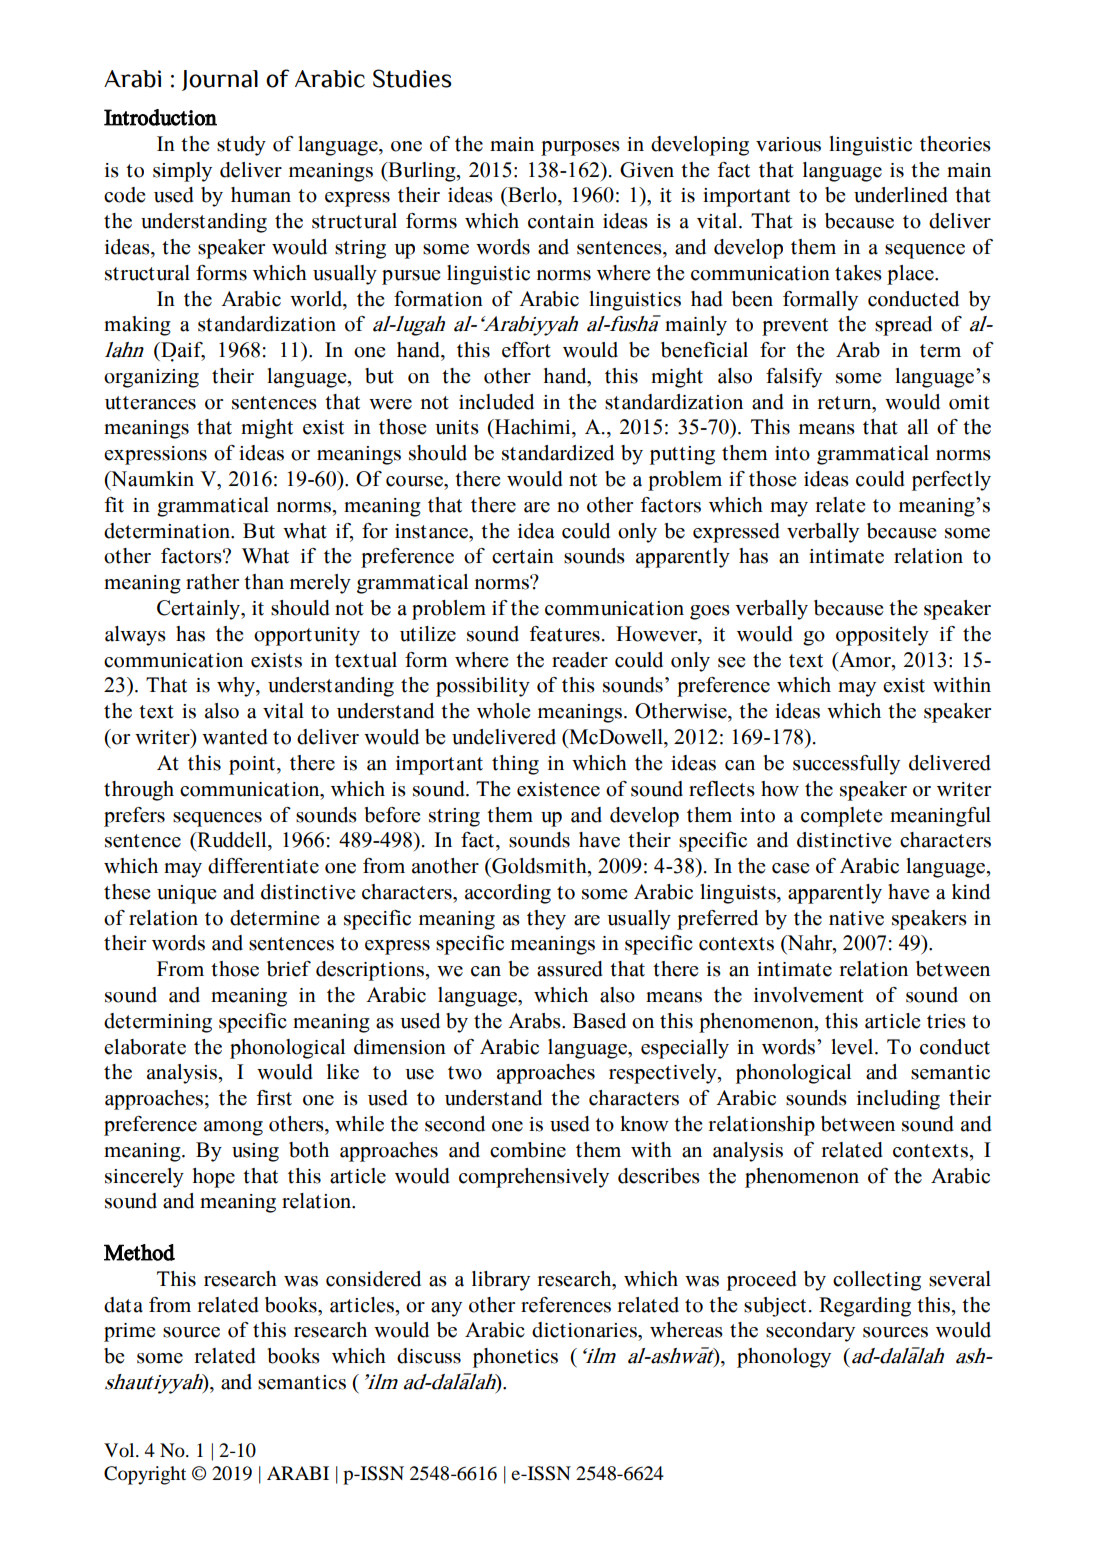 This image has height=1550, width=1096. Describe the element at coordinates (580, 148) in the image. I see `purposes` at that location.
